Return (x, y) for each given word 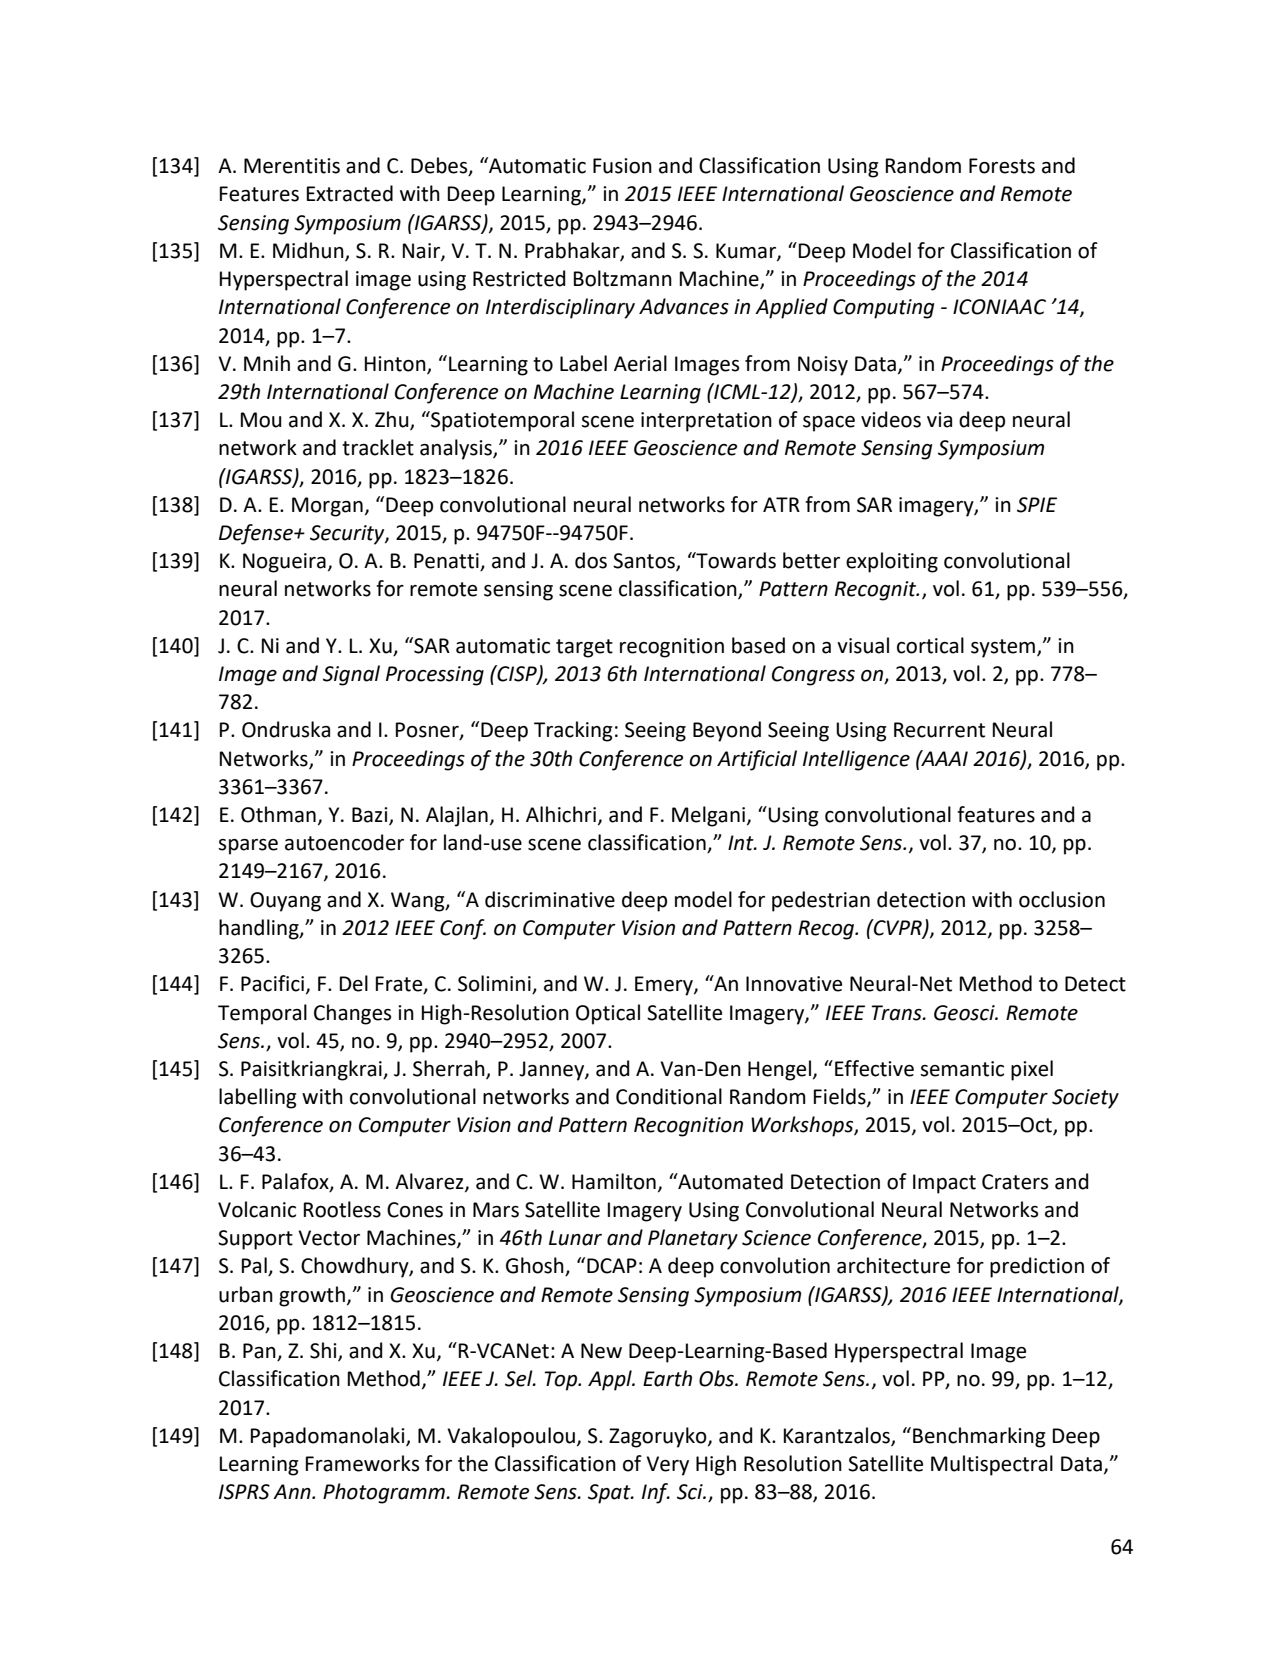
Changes (352, 1014)
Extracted (350, 193)
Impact (944, 1184)
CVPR (898, 928)
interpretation (706, 422)
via (939, 420)
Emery (665, 986)
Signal (351, 675)
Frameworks (362, 1463)
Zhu (393, 420)
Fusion (622, 166)
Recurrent (939, 730)
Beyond (727, 731)
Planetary (693, 1239)
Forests (1002, 166)
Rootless (342, 1209)
